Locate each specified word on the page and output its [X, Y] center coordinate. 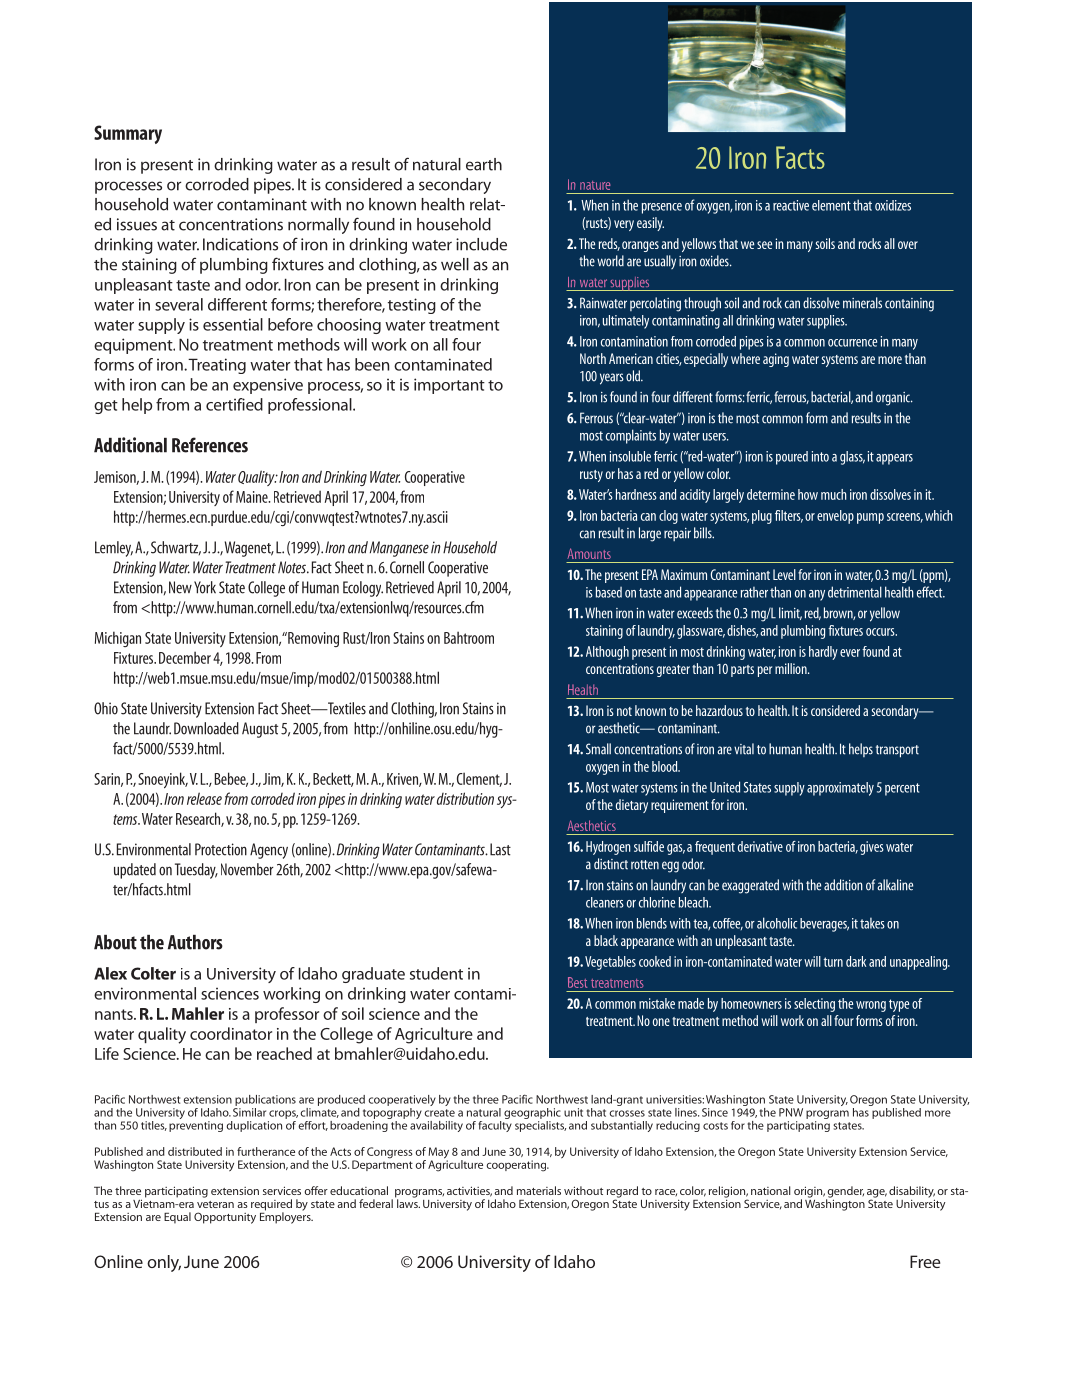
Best [577, 982]
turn [833, 962]
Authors [195, 942]
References [210, 445]
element [831, 205]
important [449, 386]
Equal [177, 1218]
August [260, 730]
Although [607, 653]
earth [484, 164]
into [820, 456]
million [792, 668]
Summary [128, 134]
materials [539, 1190]
